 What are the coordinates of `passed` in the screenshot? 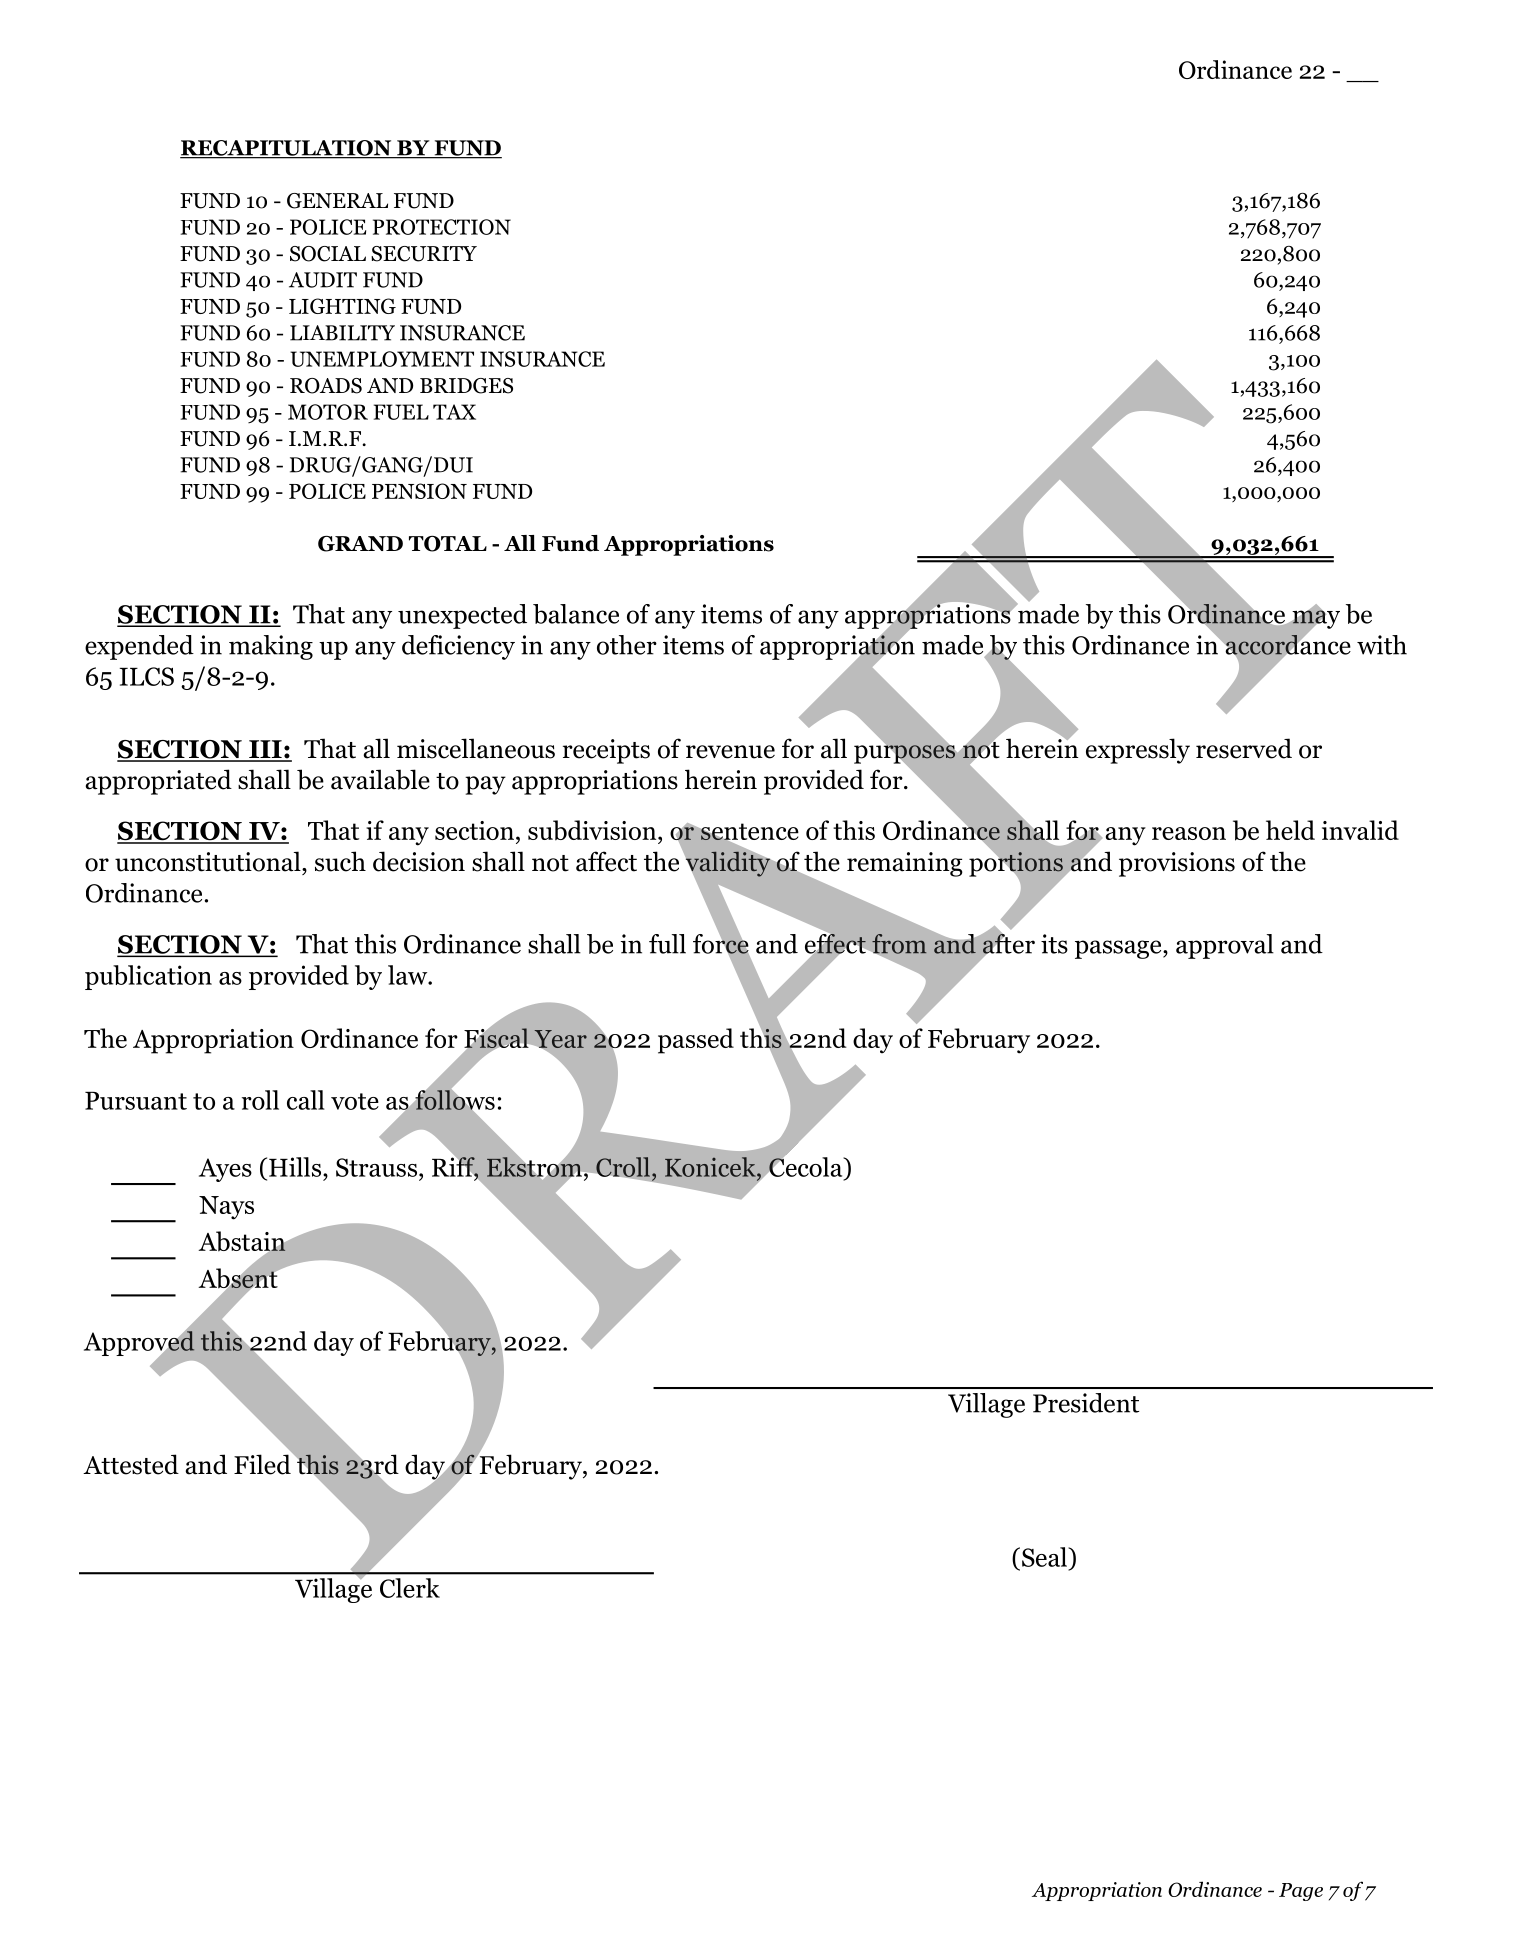 It's located at (696, 1041).
